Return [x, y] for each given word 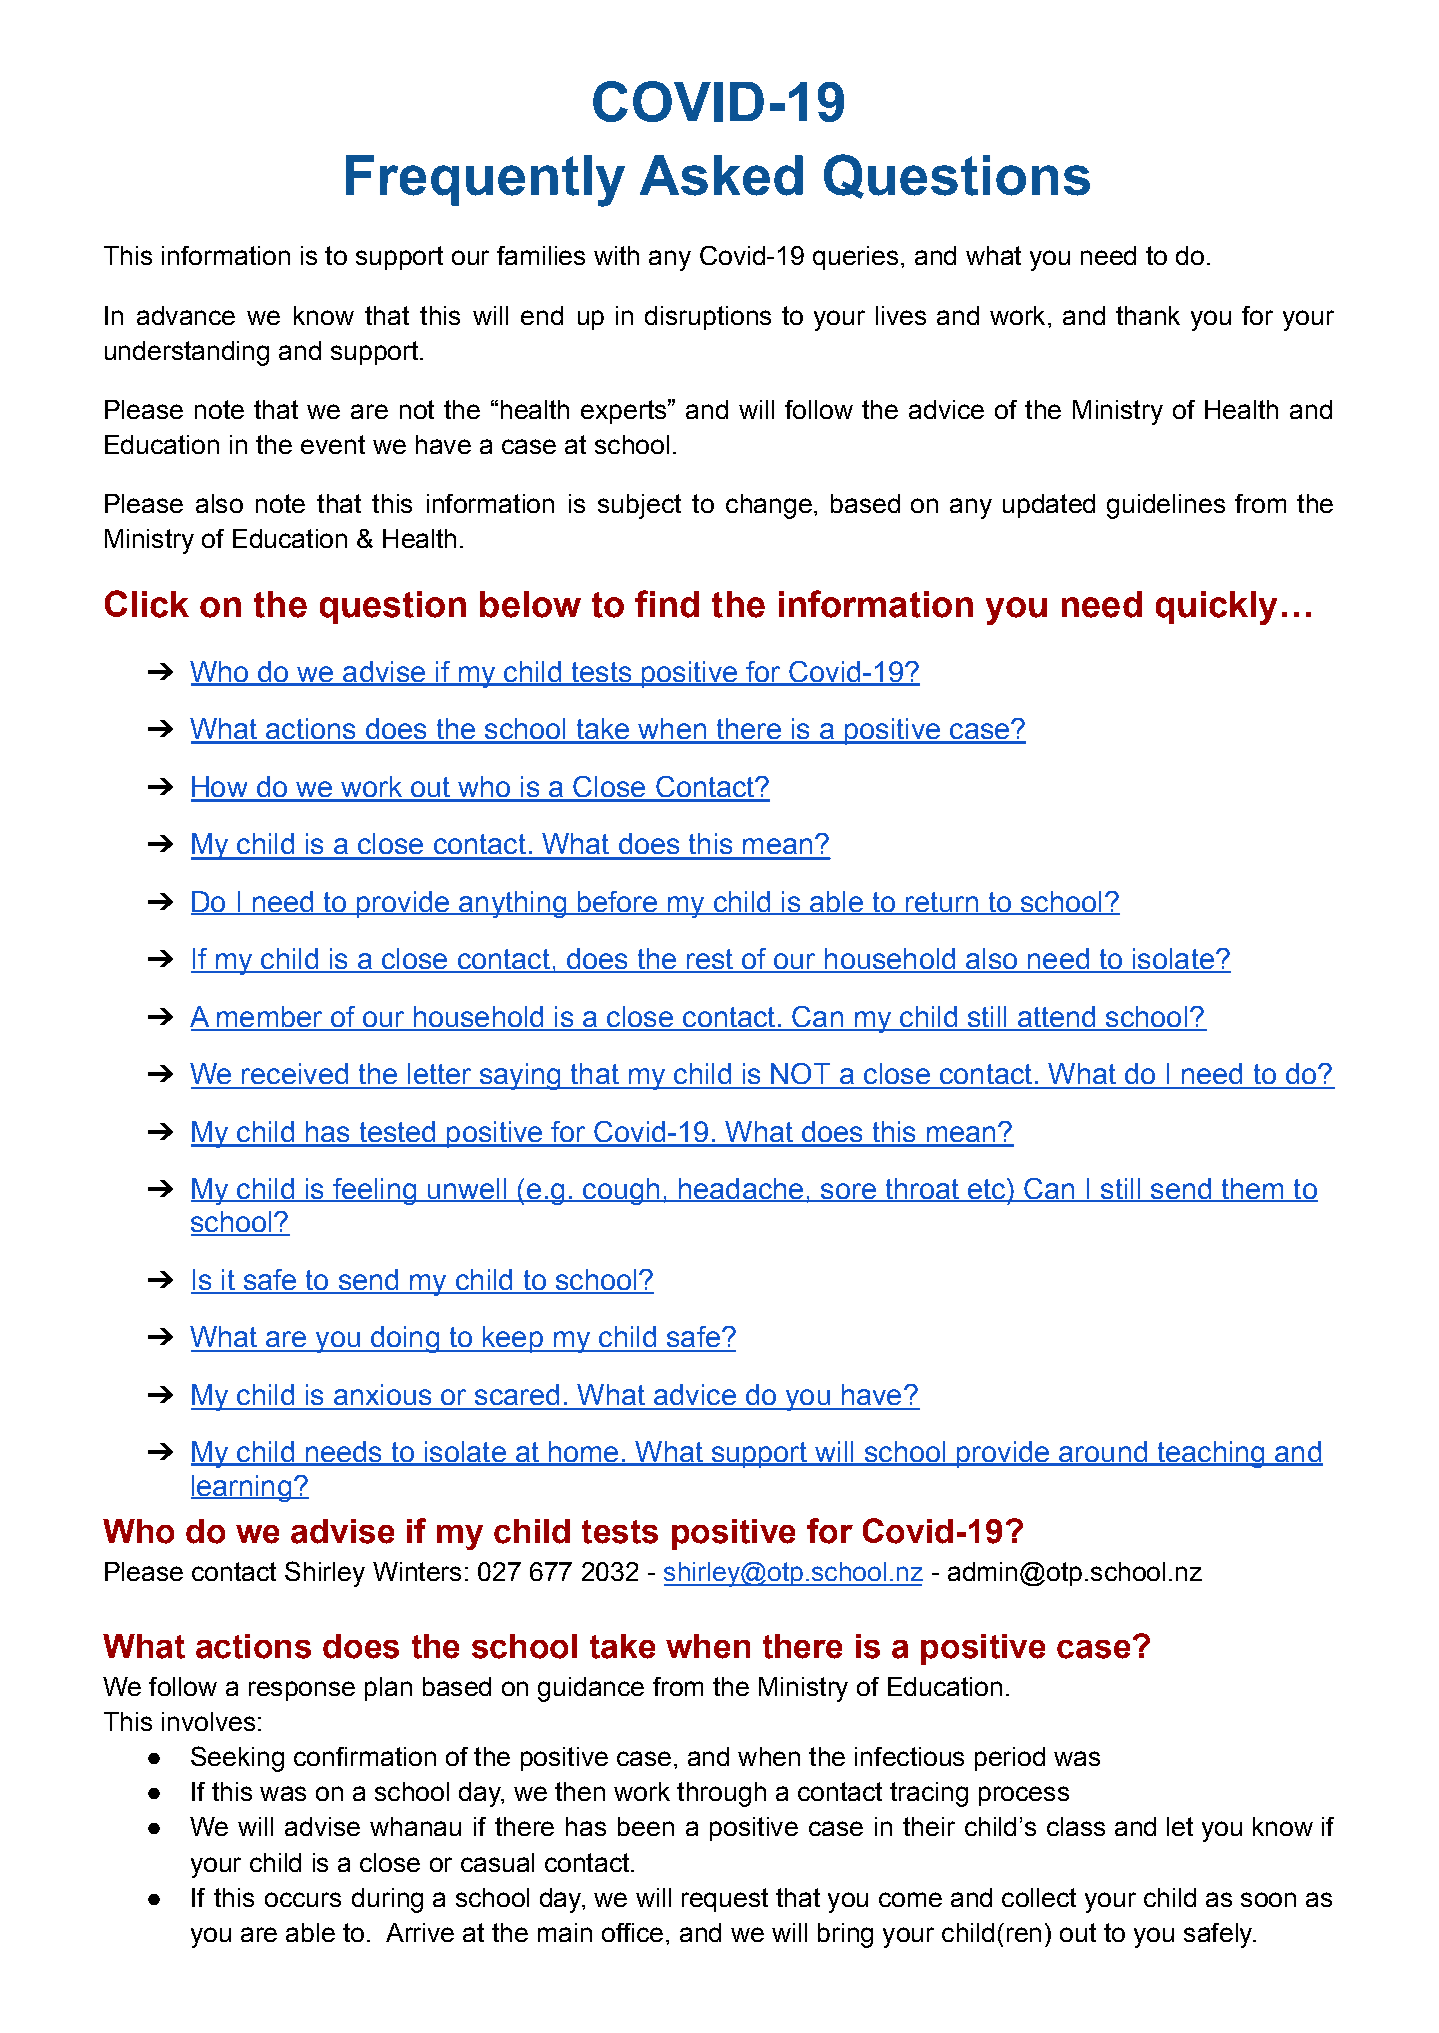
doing [404, 1339]
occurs [303, 1899]
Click [147, 604]
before [617, 903]
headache [741, 1190]
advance [186, 315]
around [1103, 1453]
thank [1148, 315]
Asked [721, 175]
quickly [1216, 608]
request [725, 1900]
